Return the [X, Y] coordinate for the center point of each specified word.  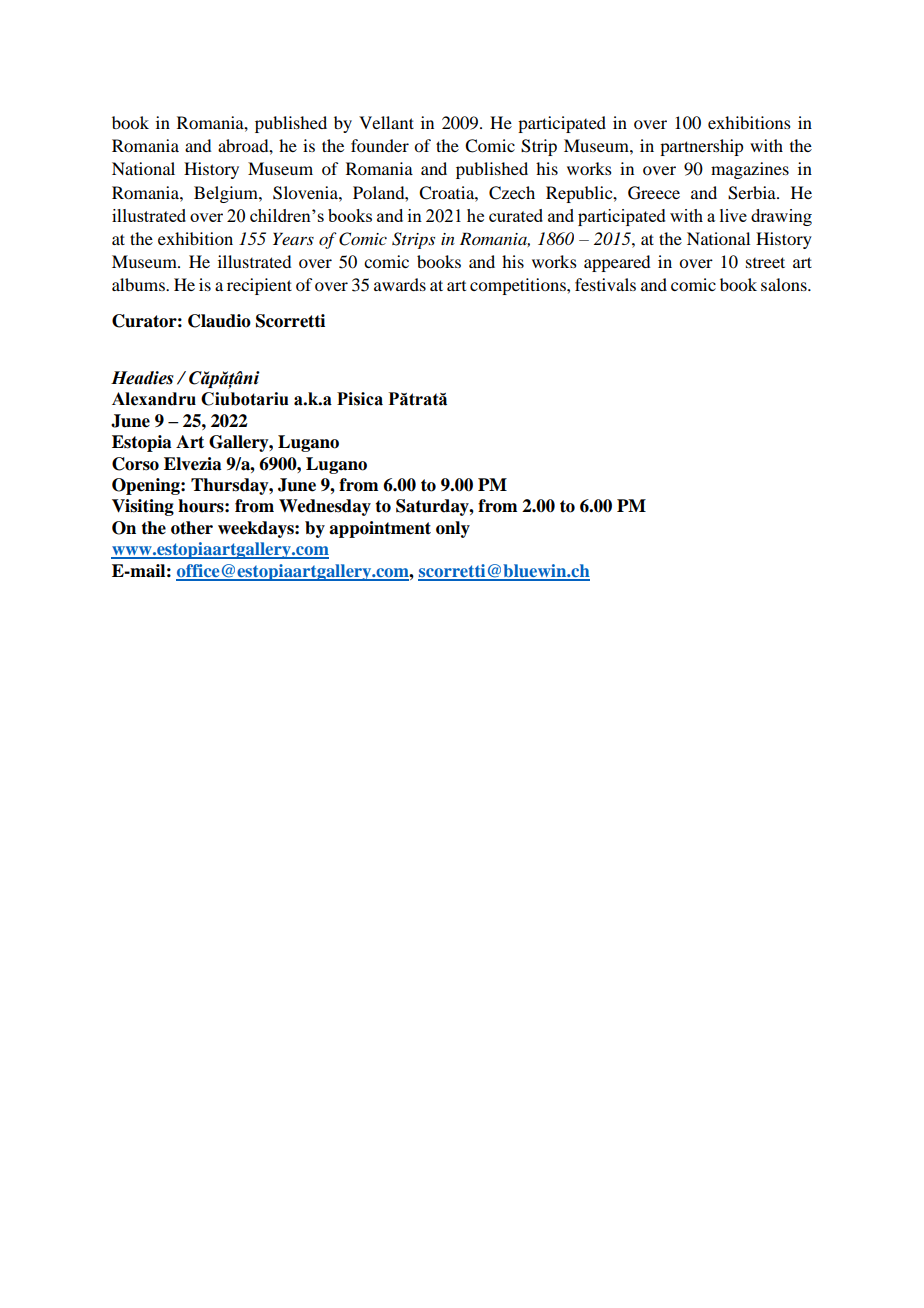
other [192, 528]
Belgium [227, 194]
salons [785, 284]
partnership [701, 147]
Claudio [219, 321]
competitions [519, 286]
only [453, 529]
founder [380, 145]
